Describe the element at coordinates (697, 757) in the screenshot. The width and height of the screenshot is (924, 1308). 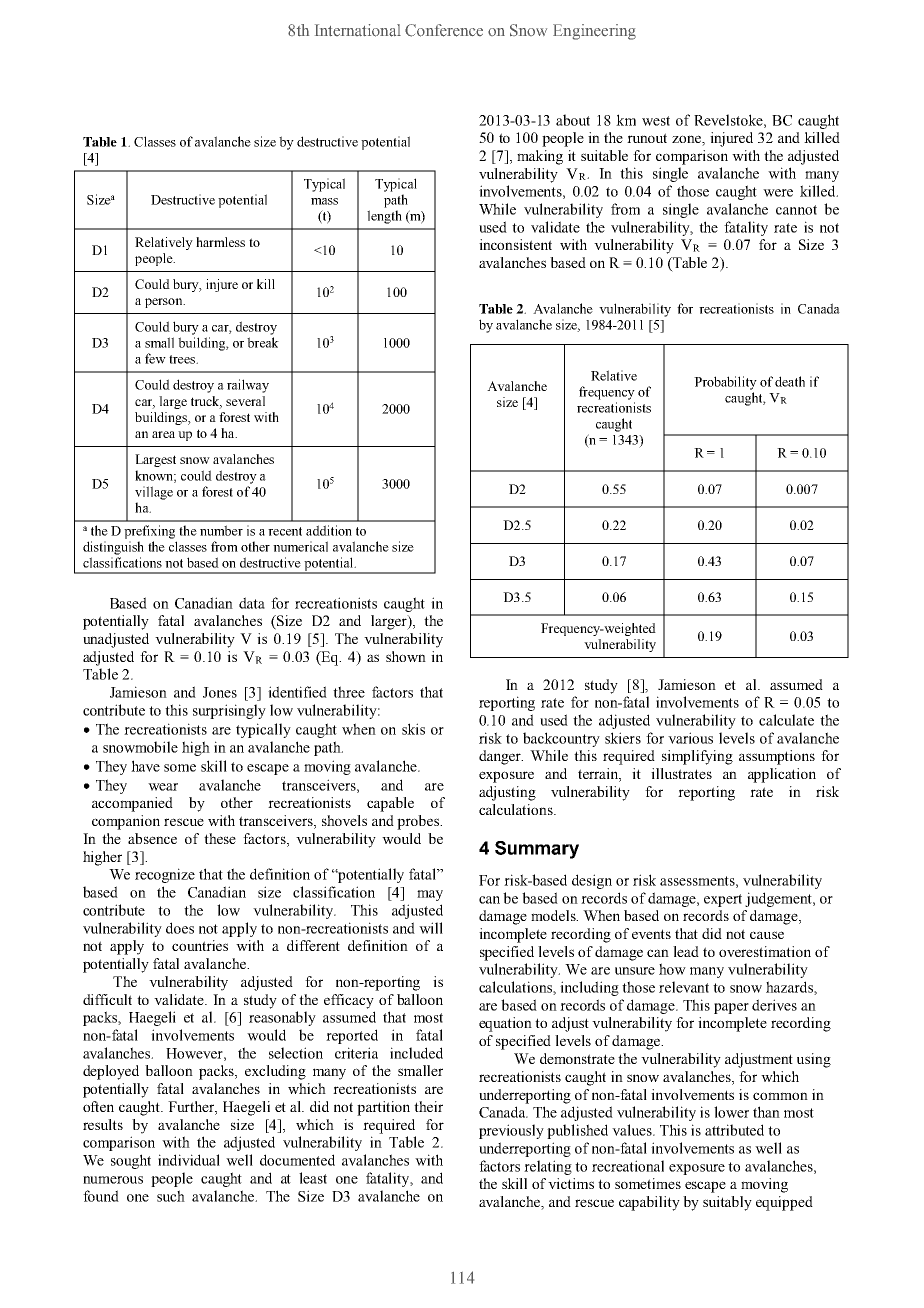
I see `simplifying` at that location.
